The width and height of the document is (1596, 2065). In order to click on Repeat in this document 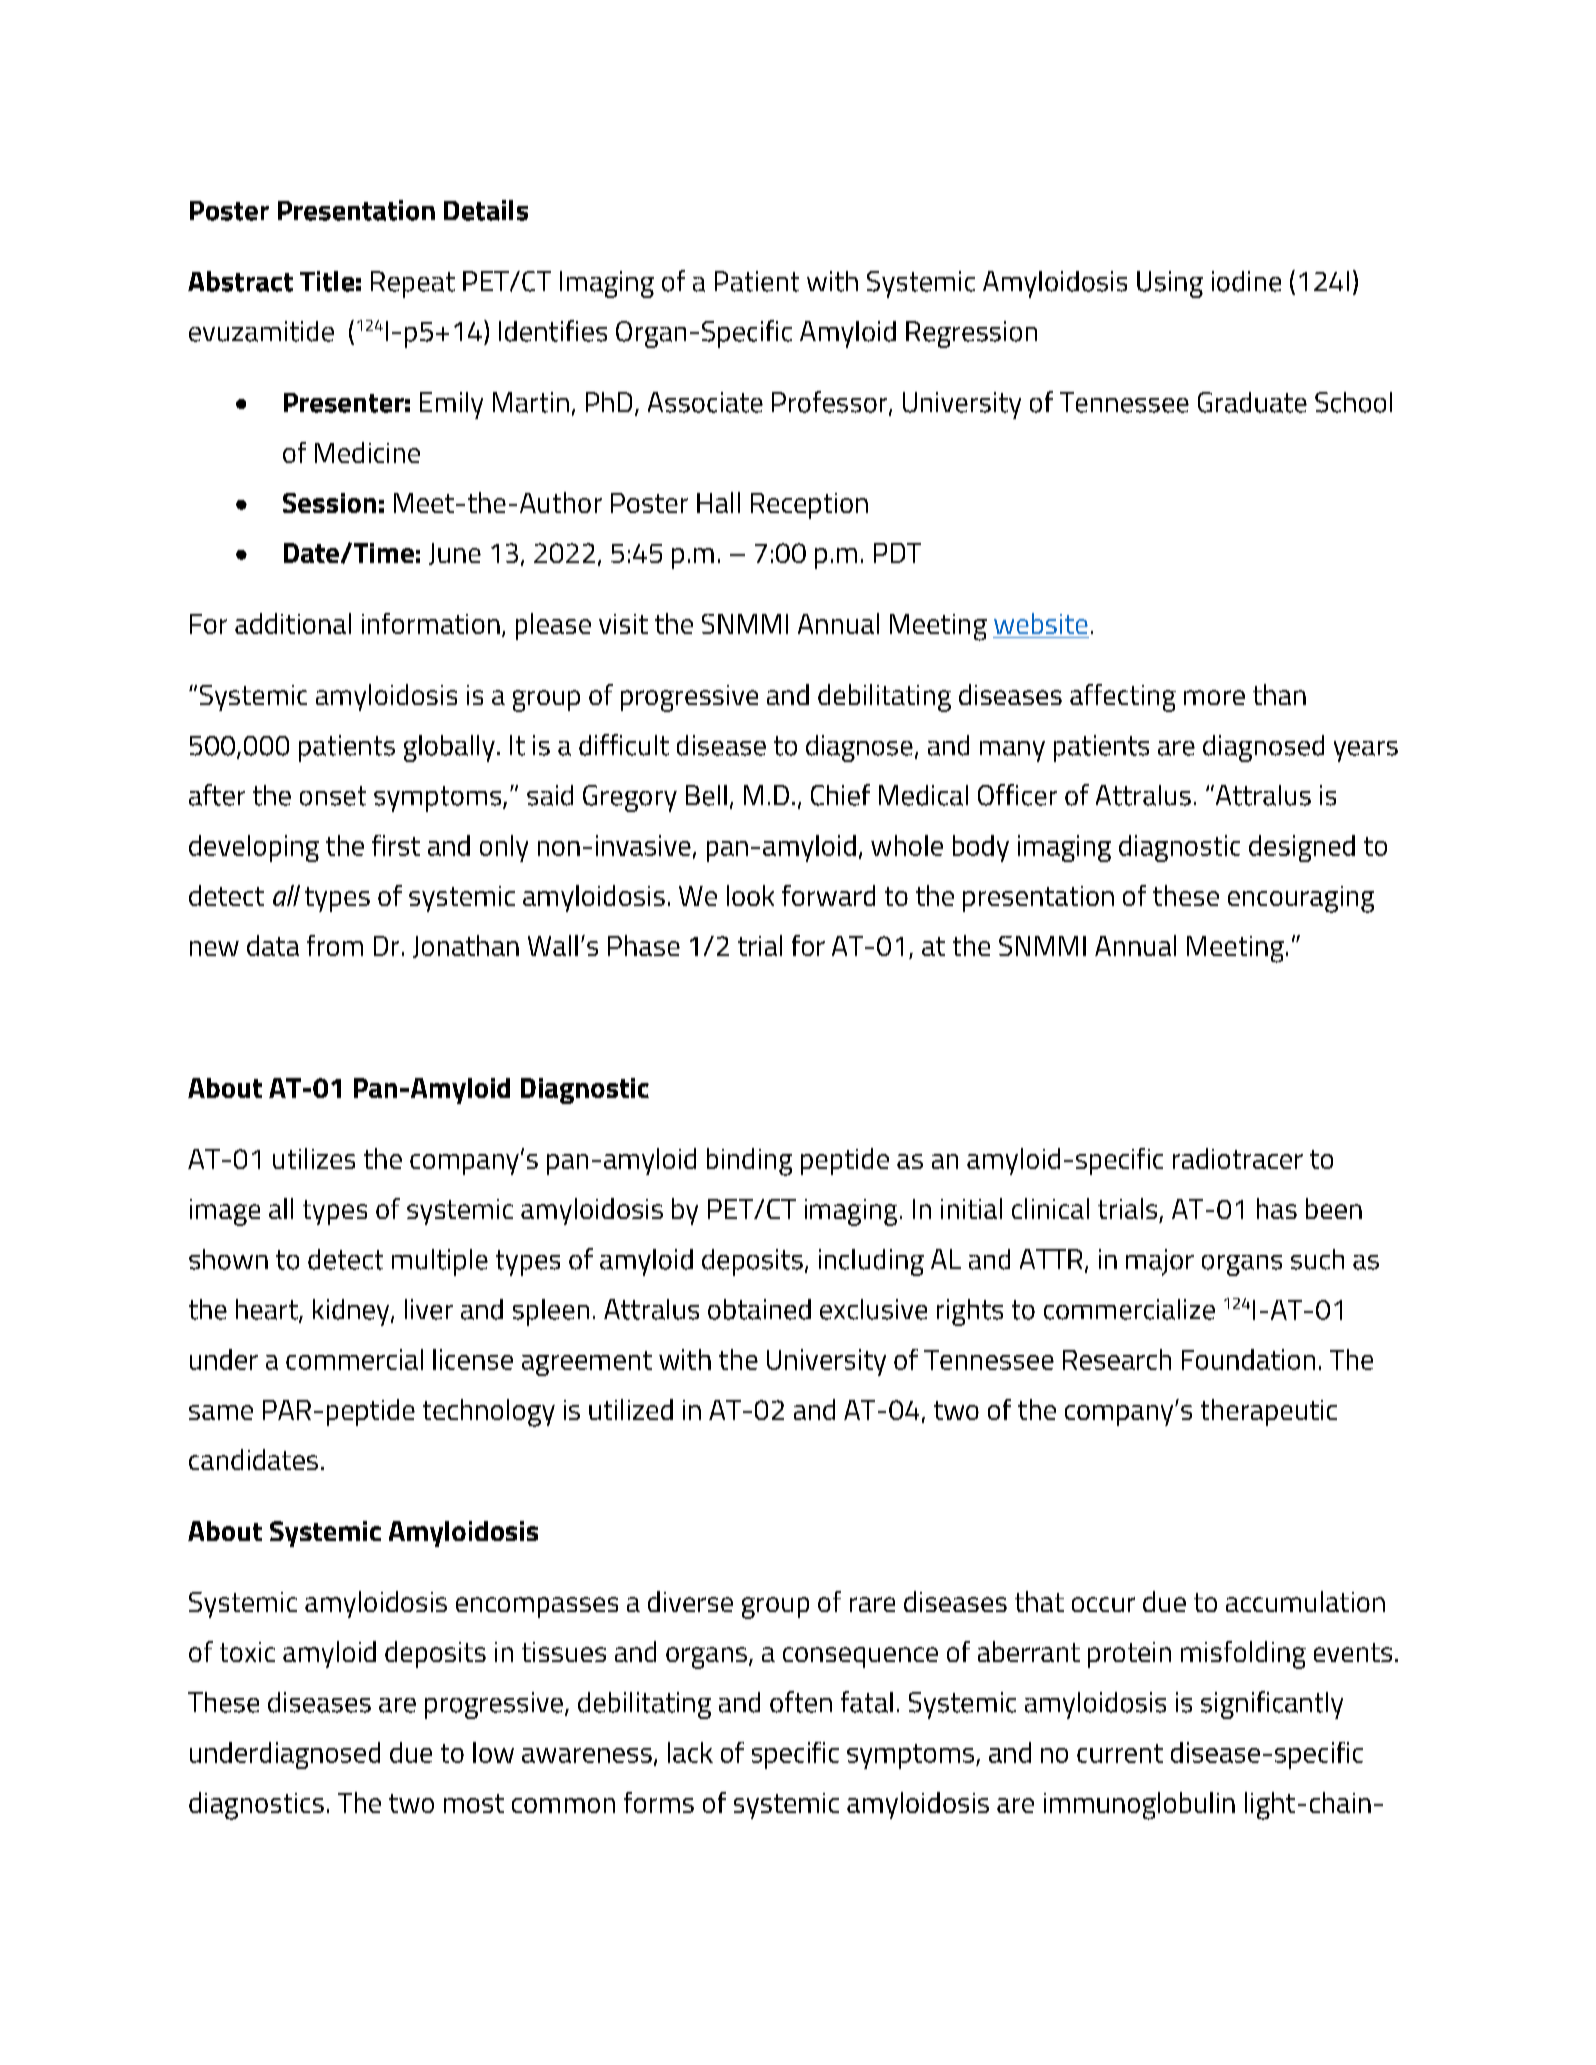, I will do `click(413, 284)`.
